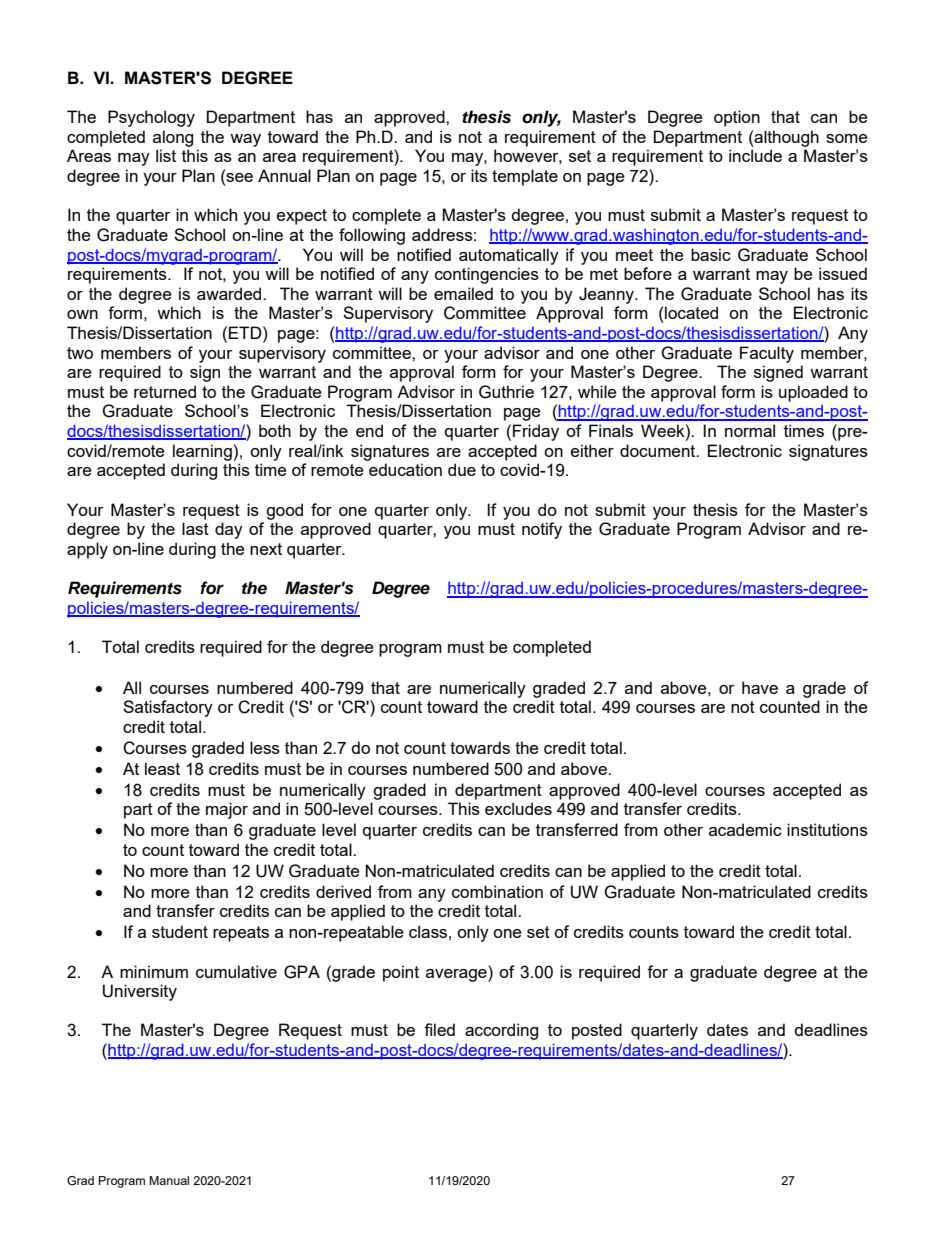 The image size is (952, 1233). I want to click on include, so click(755, 155).
